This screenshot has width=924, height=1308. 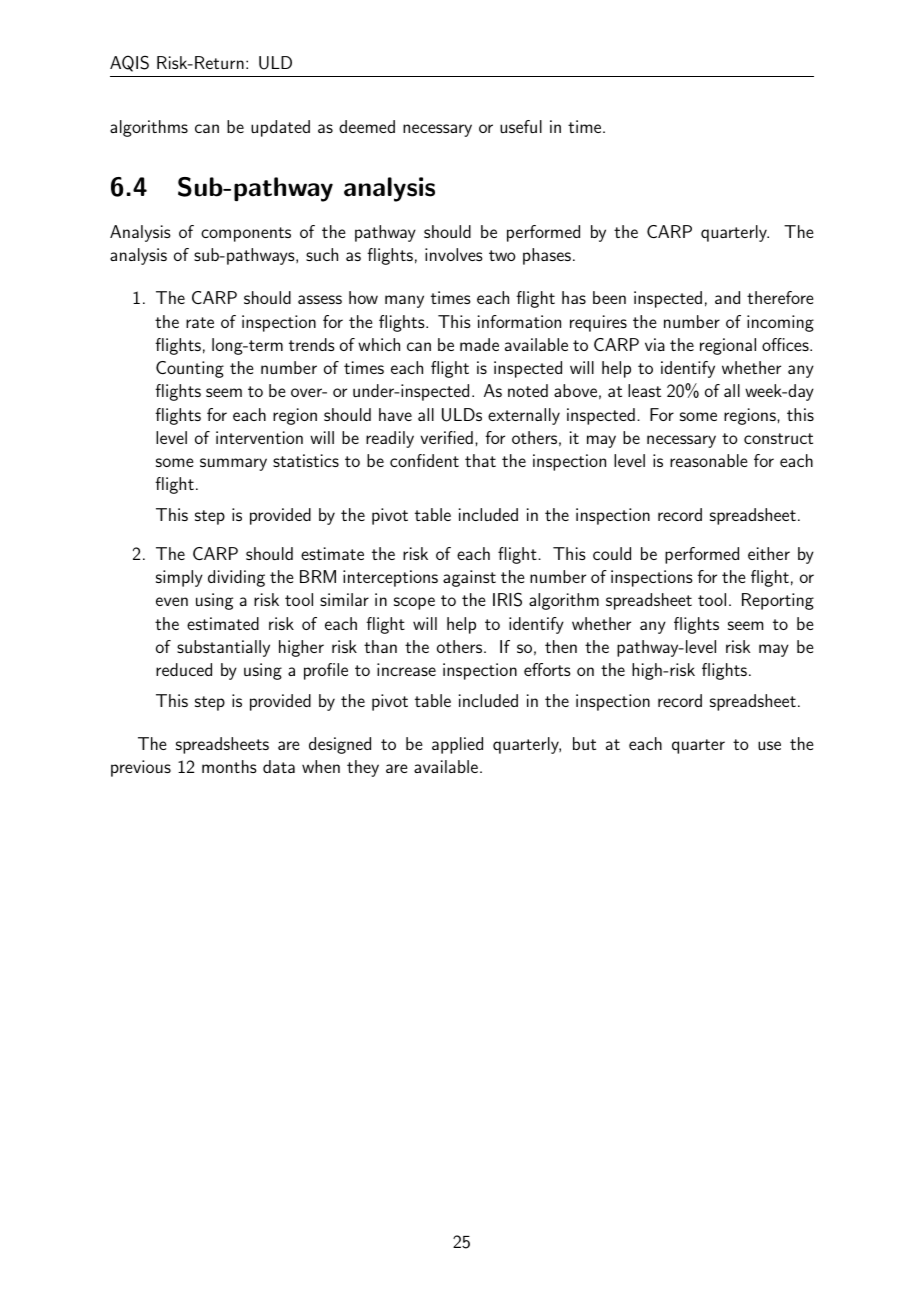 I want to click on and, so click(x=727, y=297).
